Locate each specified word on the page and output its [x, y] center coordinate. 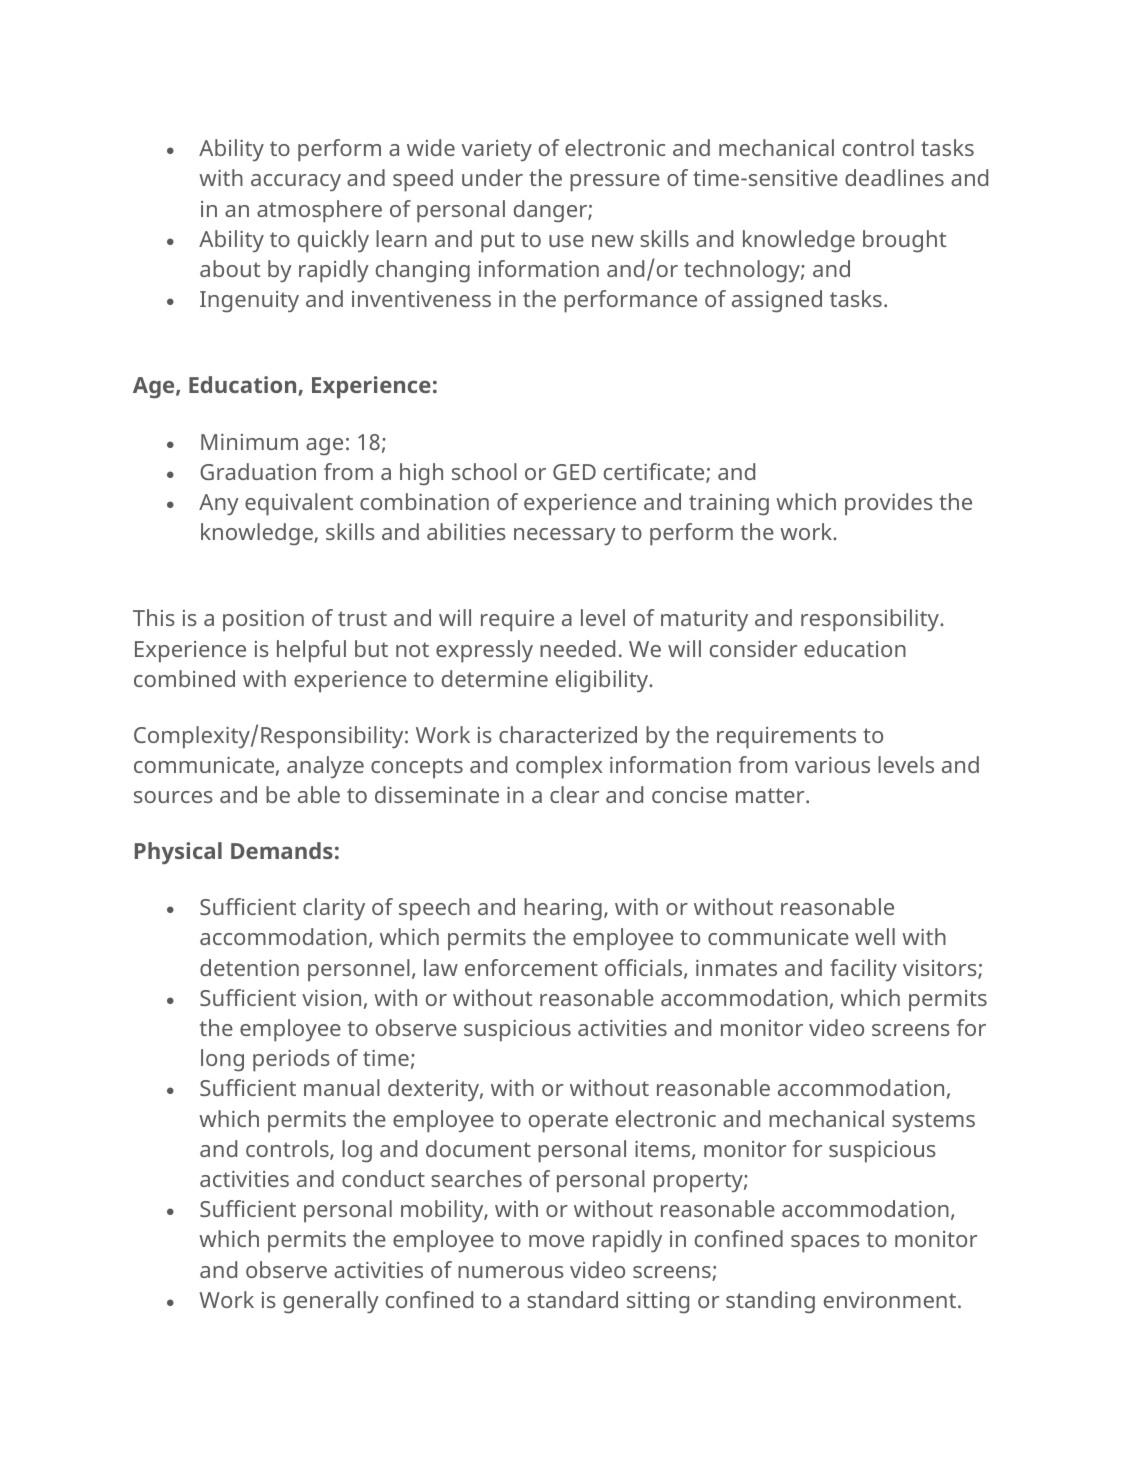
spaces [825, 1244]
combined [184, 678]
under [492, 177]
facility [863, 970]
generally [331, 1302]
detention [249, 967]
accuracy [296, 183]
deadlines [894, 177]
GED [574, 472]
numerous [511, 1272]
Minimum [249, 442]
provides [889, 504]
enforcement [531, 967]
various [832, 765]
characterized [568, 734]
